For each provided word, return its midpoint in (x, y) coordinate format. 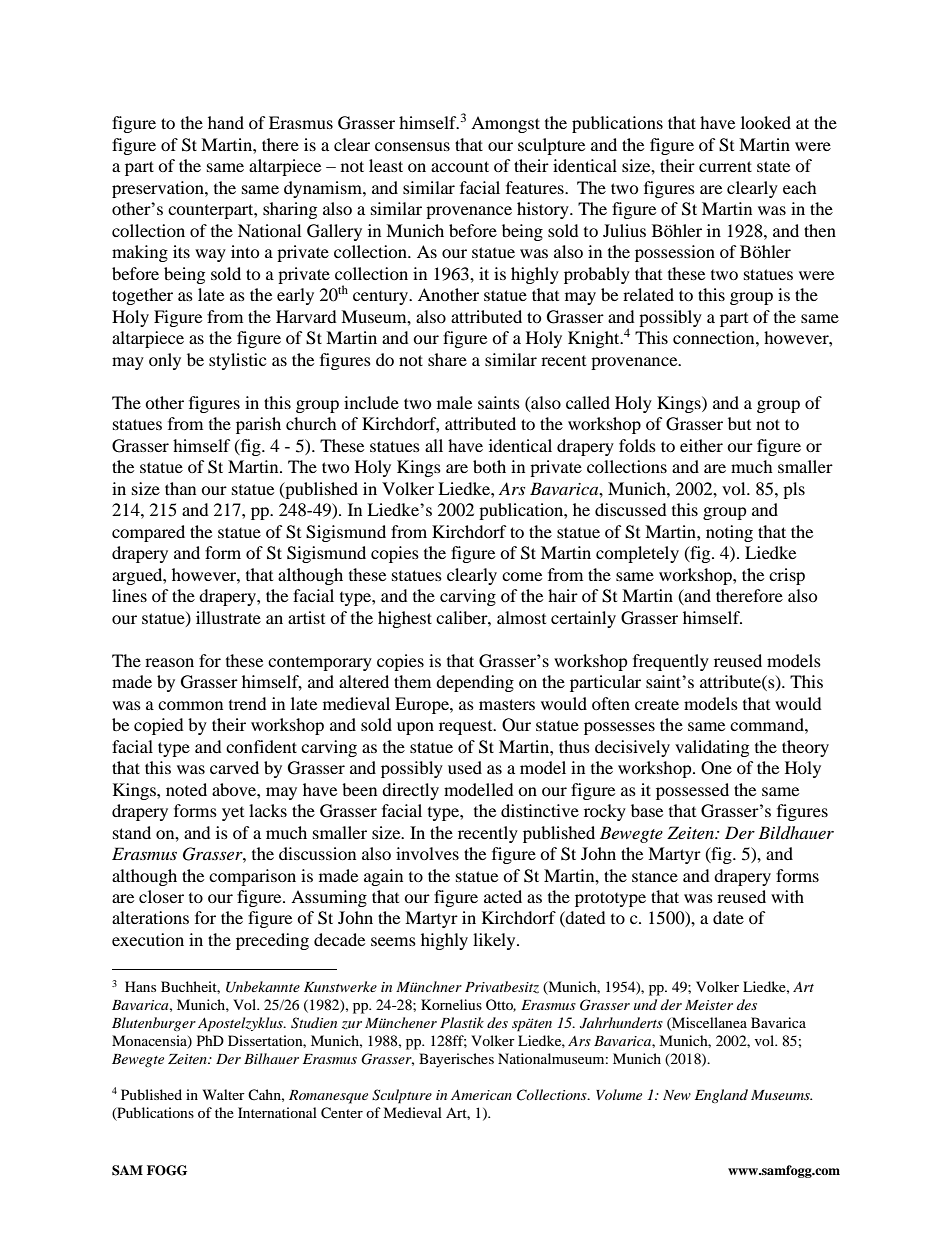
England (721, 1096)
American (481, 1095)
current (725, 166)
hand (226, 122)
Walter (224, 1094)
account (460, 166)
